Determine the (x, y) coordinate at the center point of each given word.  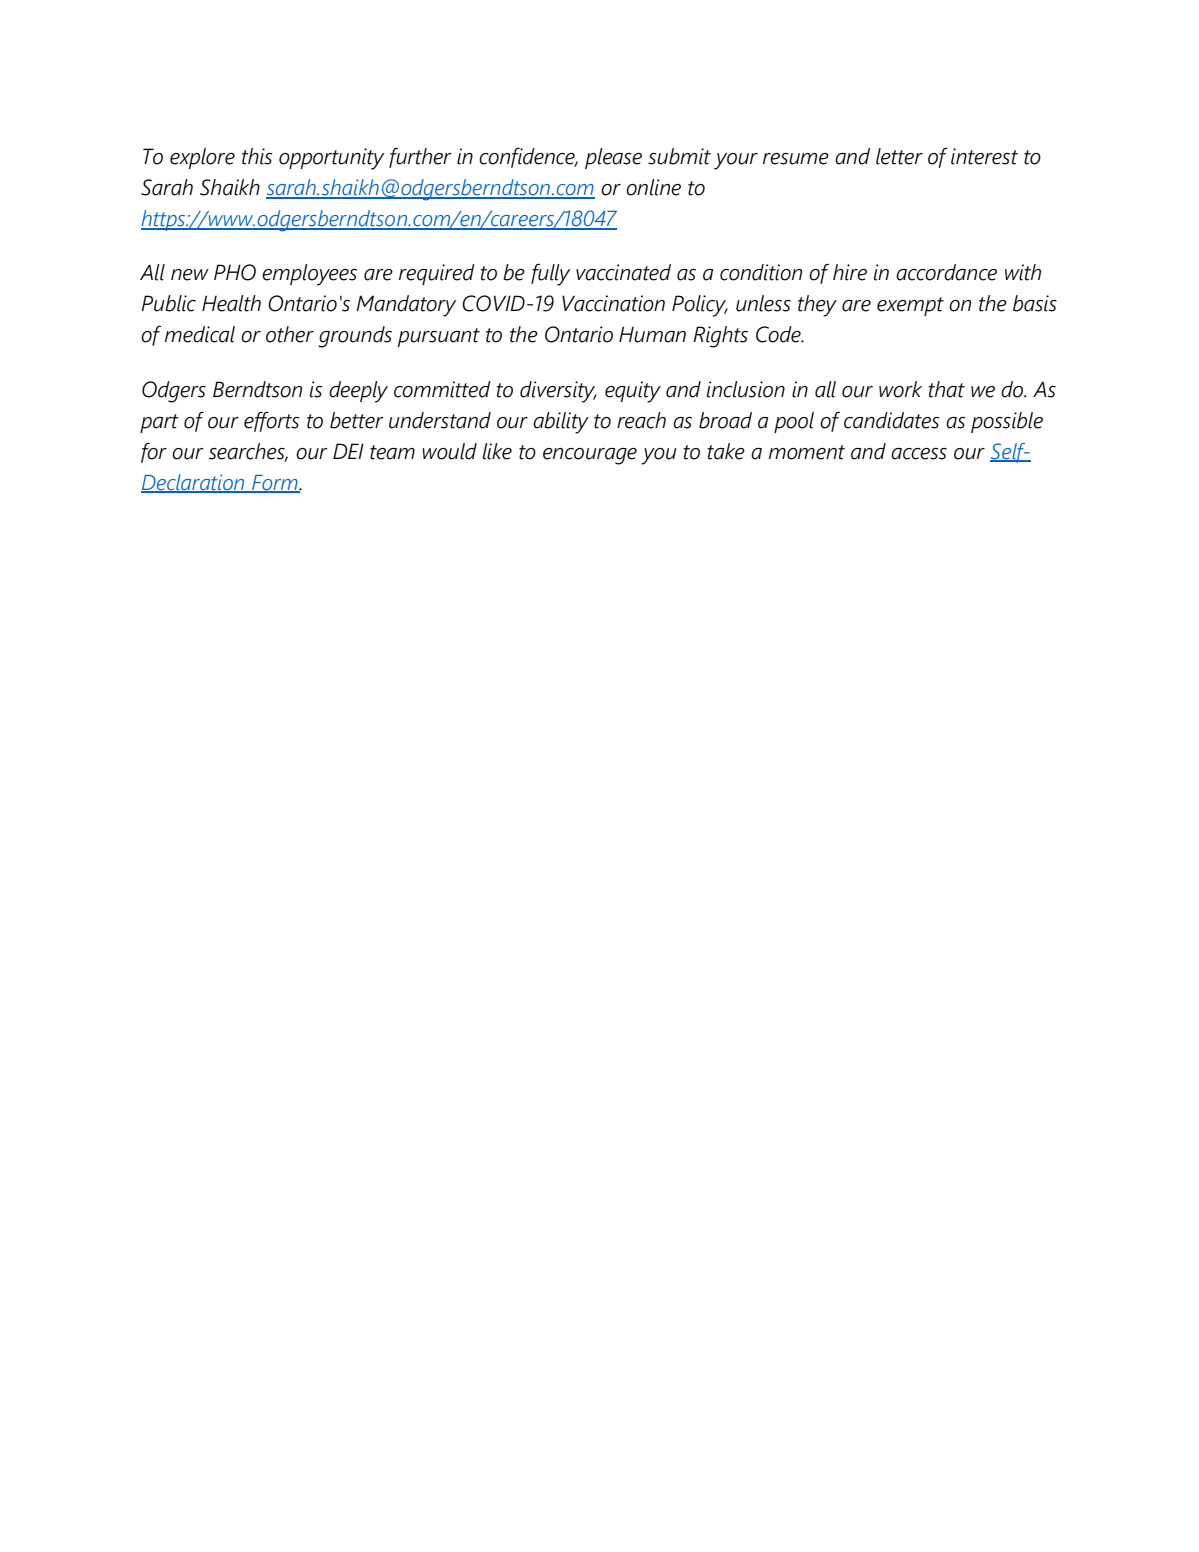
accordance (946, 272)
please (613, 158)
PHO (235, 272)
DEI (348, 451)
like (497, 451)
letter (899, 156)
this (257, 156)
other (290, 334)
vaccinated (623, 272)
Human (652, 334)
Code (779, 334)
